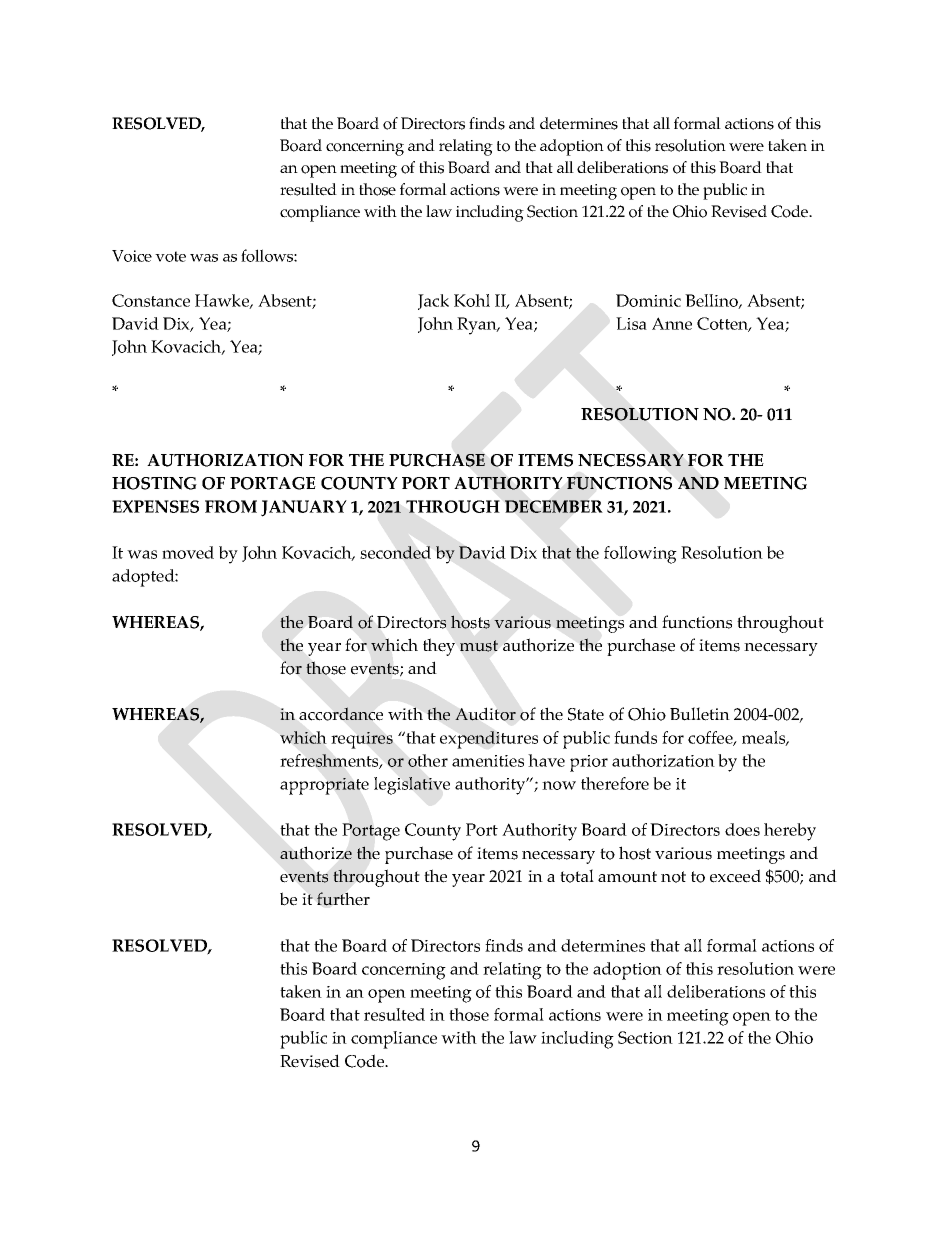  Describe the element at coordinates (188, 552) in the screenshot. I see `moved` at that location.
